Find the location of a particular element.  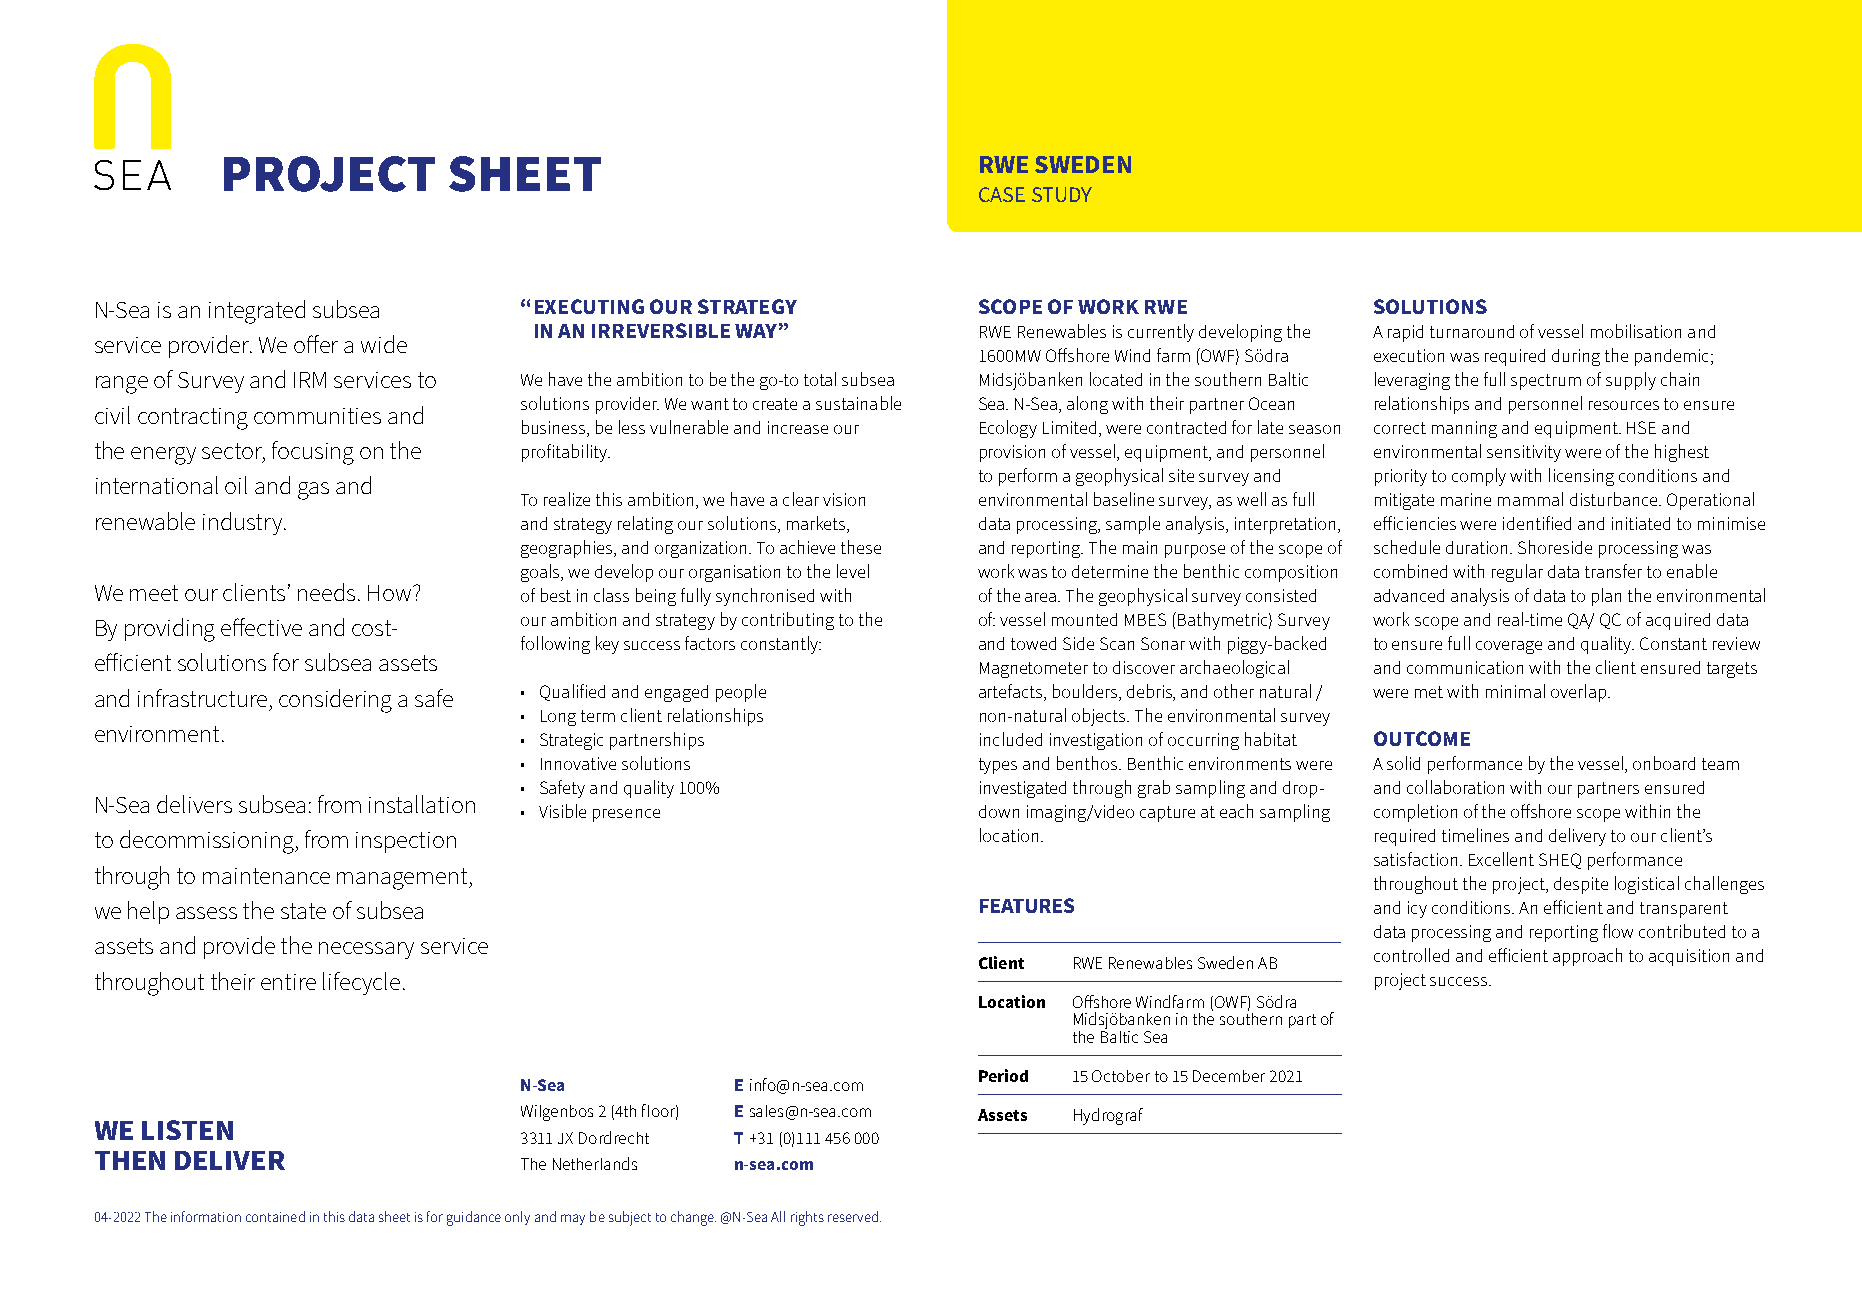

these is located at coordinates (861, 547).
